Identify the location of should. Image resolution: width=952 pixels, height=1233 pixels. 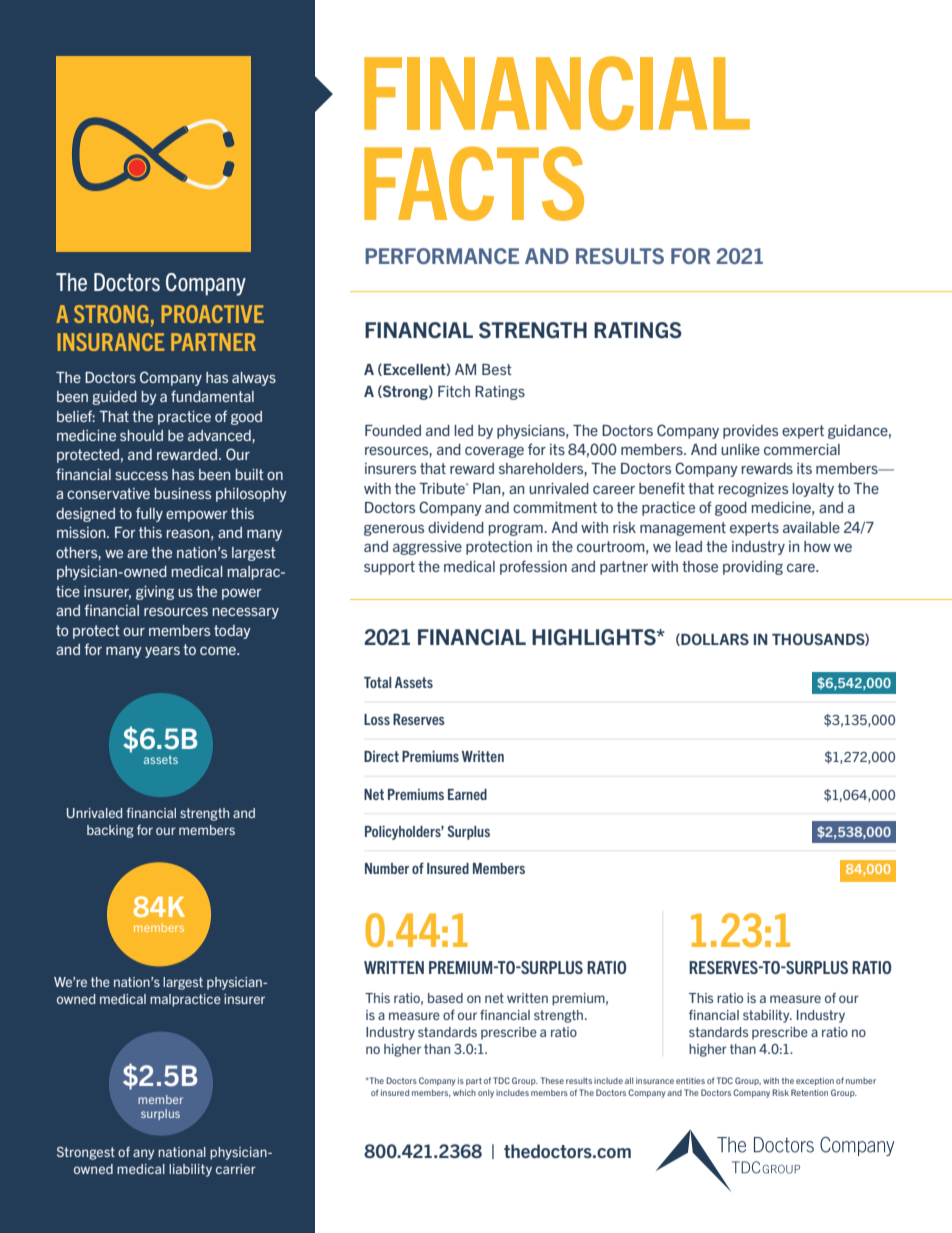
(141, 435).
